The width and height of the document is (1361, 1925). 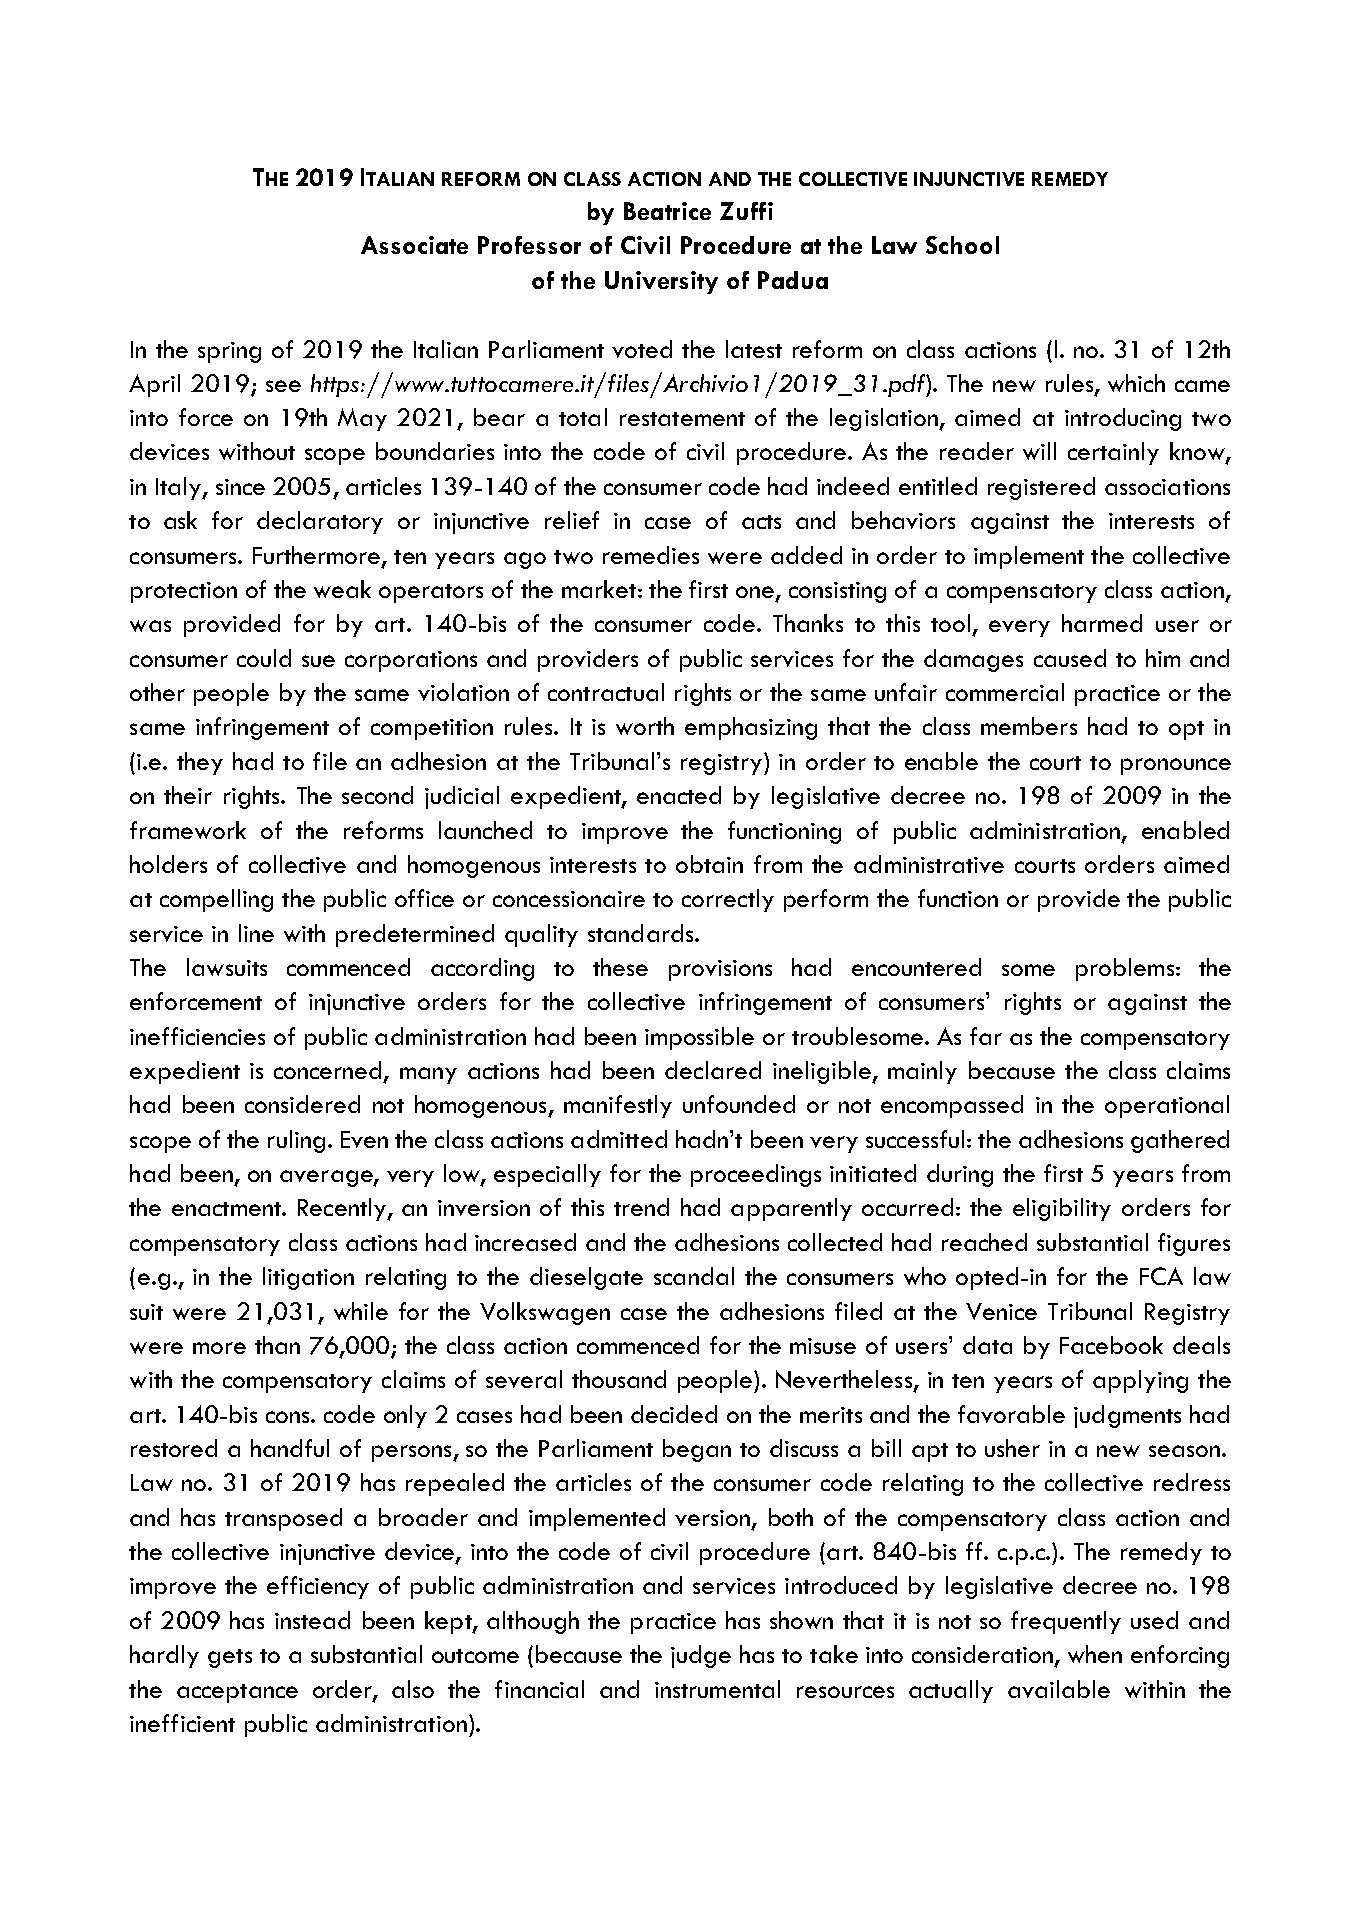 What do you see at coordinates (1029, 726) in the document?
I see `members` at bounding box center [1029, 726].
